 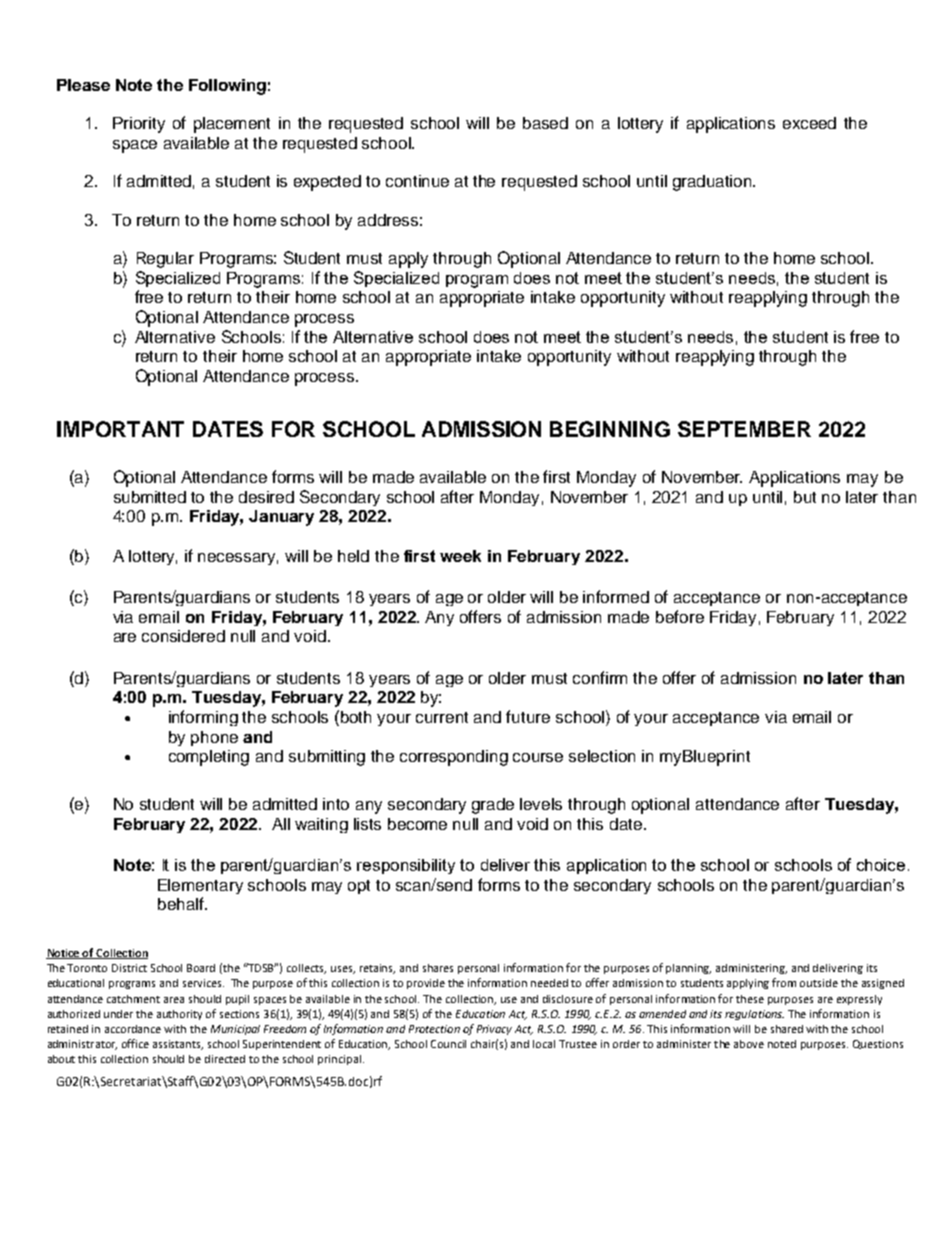 What do you see at coordinates (460, 556) in the page?
I see `week` at bounding box center [460, 556].
